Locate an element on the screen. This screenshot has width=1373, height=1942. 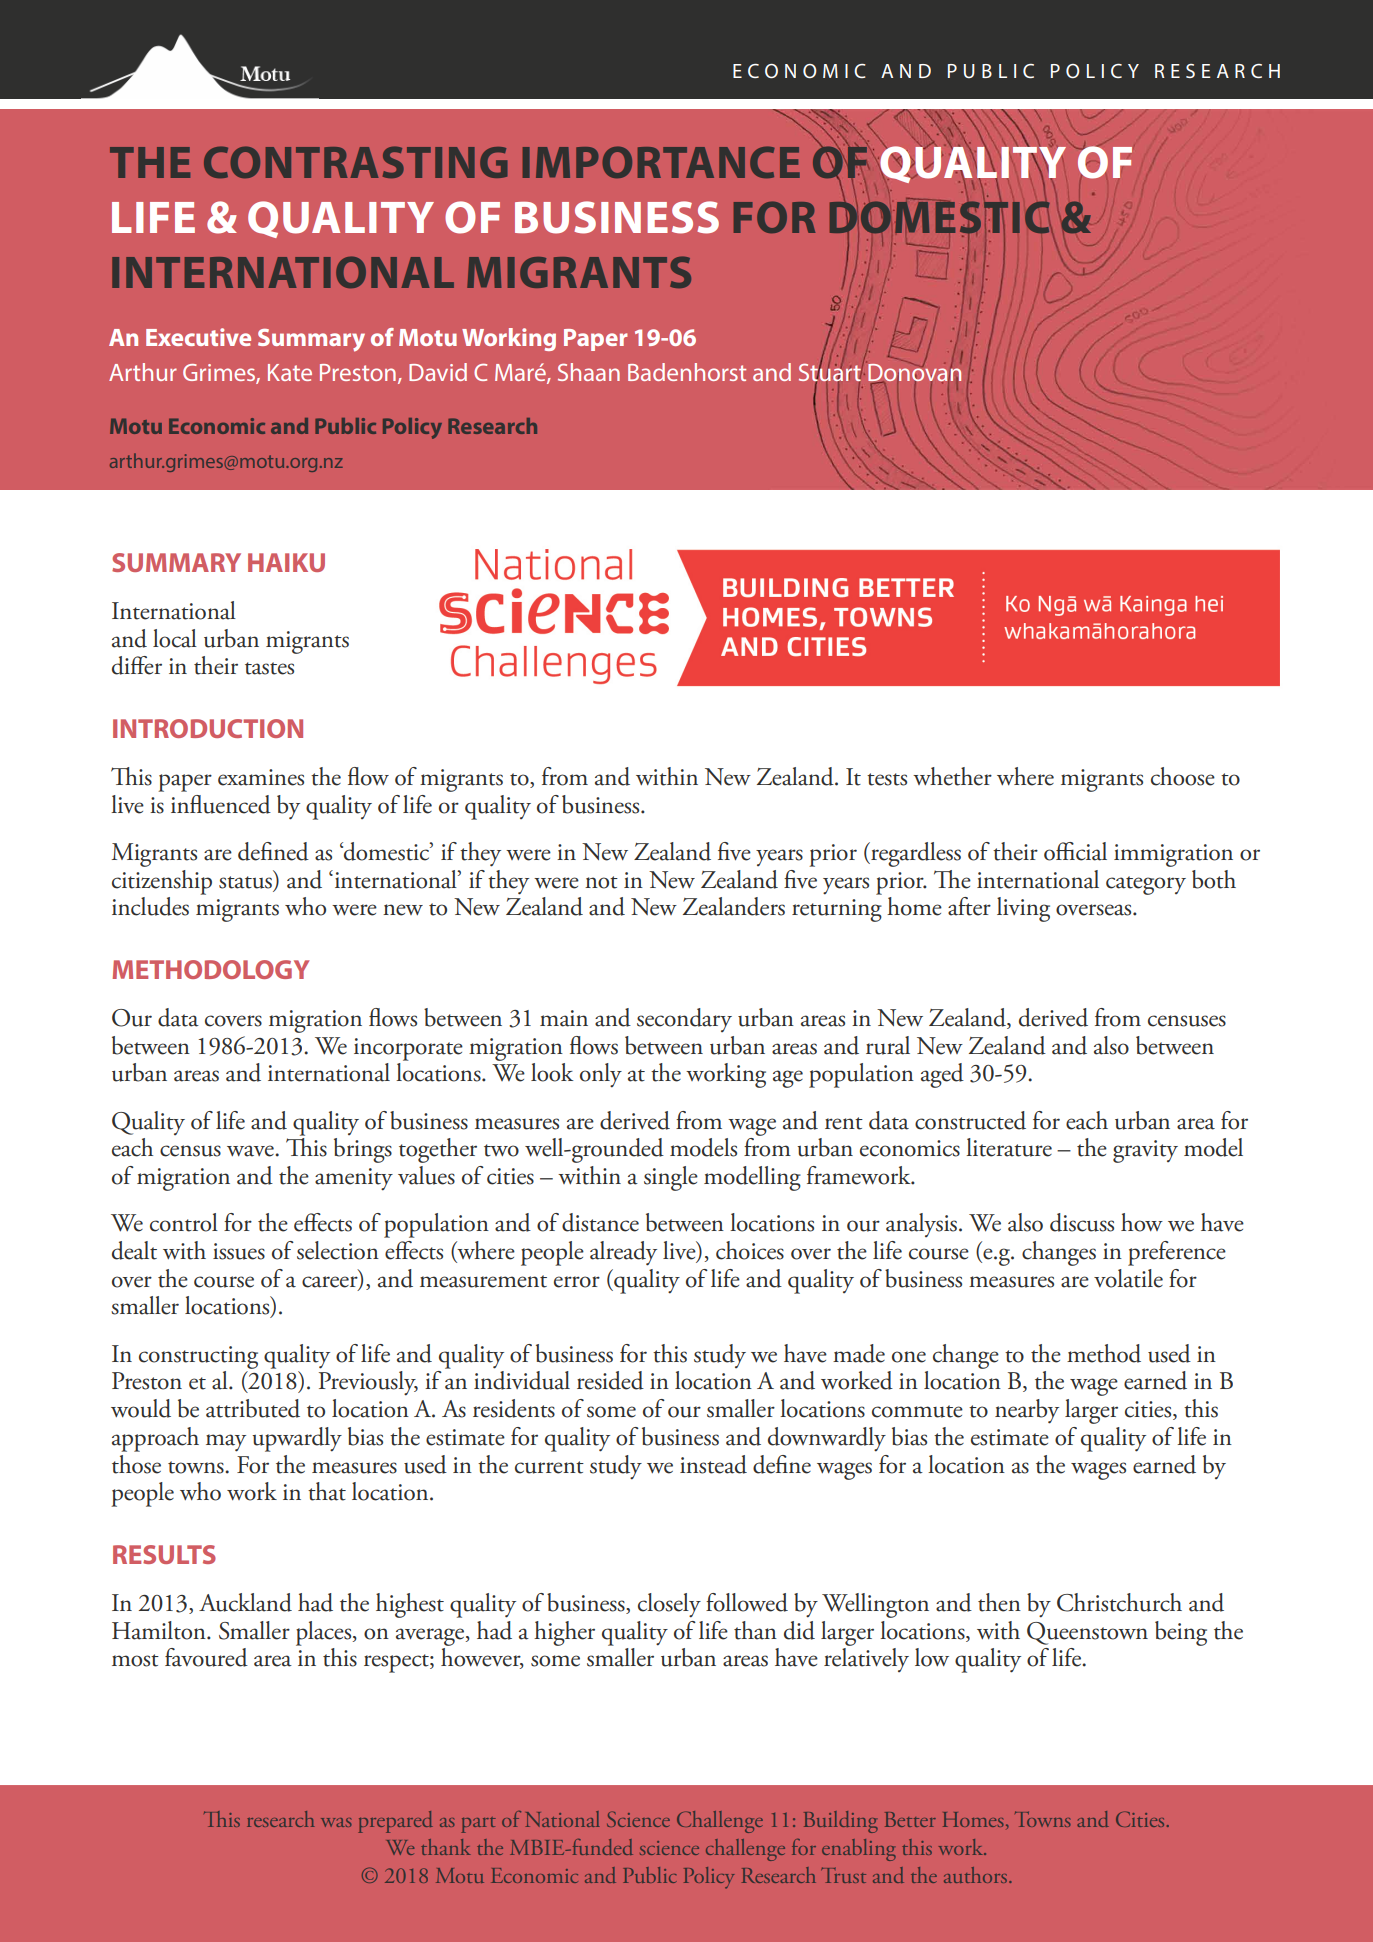
secondary is located at coordinates (684, 1020).
